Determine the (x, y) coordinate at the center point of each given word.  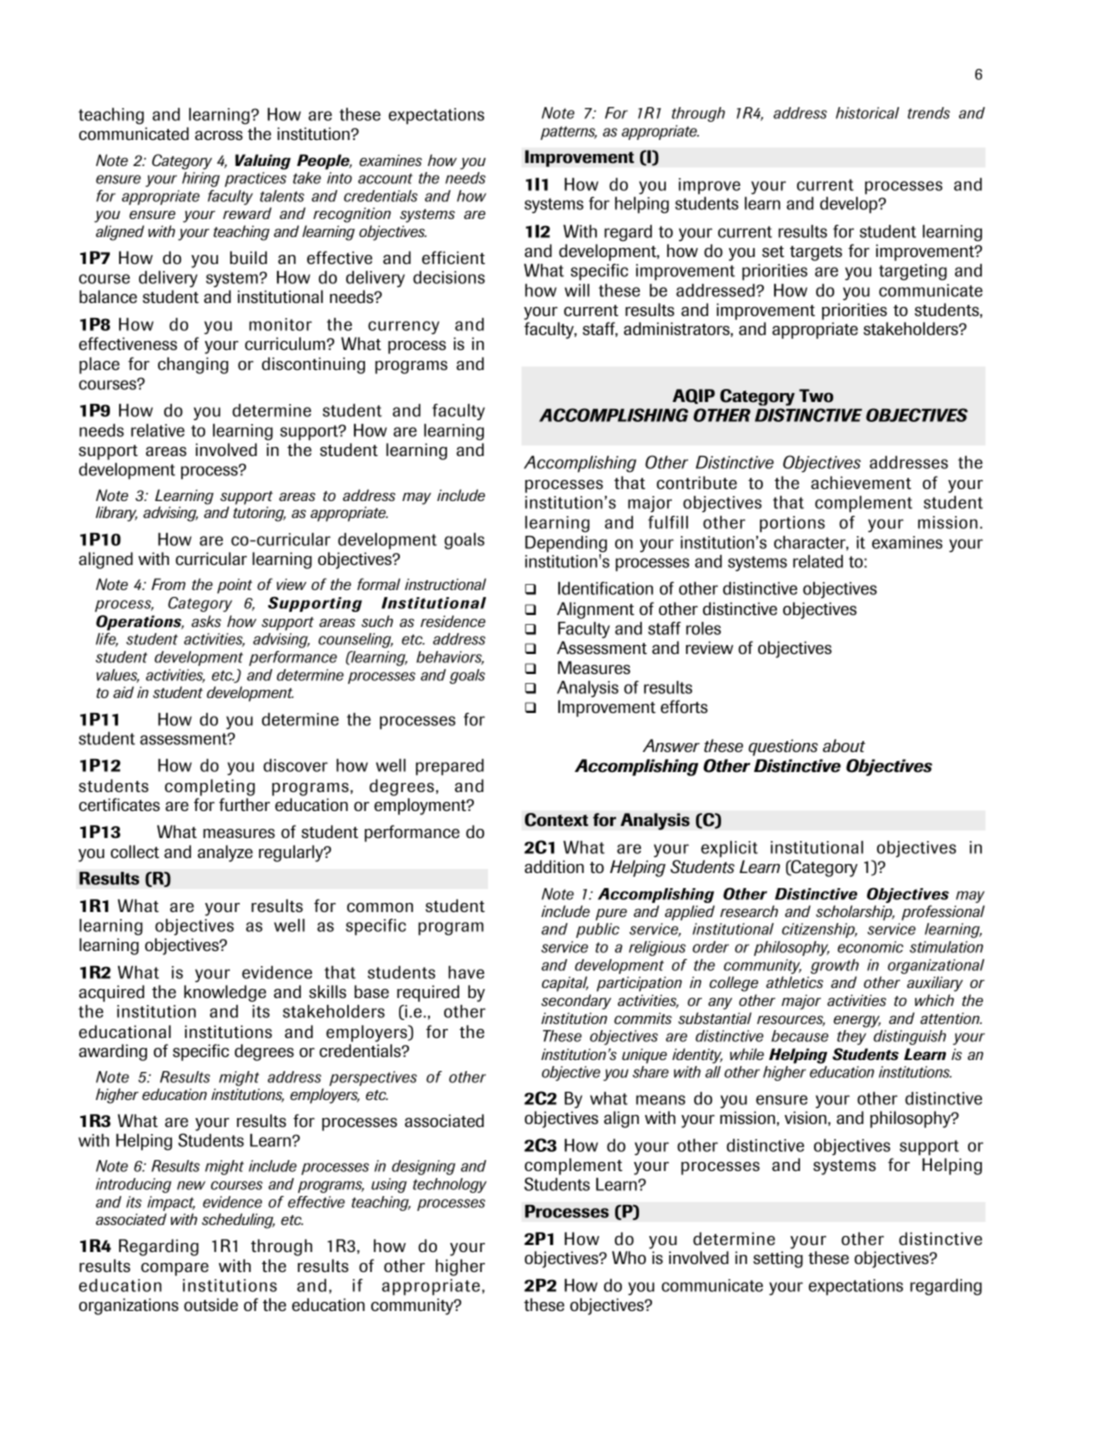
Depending (566, 545)
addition (554, 866)
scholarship (855, 913)
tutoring (259, 514)
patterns (568, 133)
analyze (225, 853)
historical (867, 113)
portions (792, 524)
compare (175, 1269)
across (219, 135)
